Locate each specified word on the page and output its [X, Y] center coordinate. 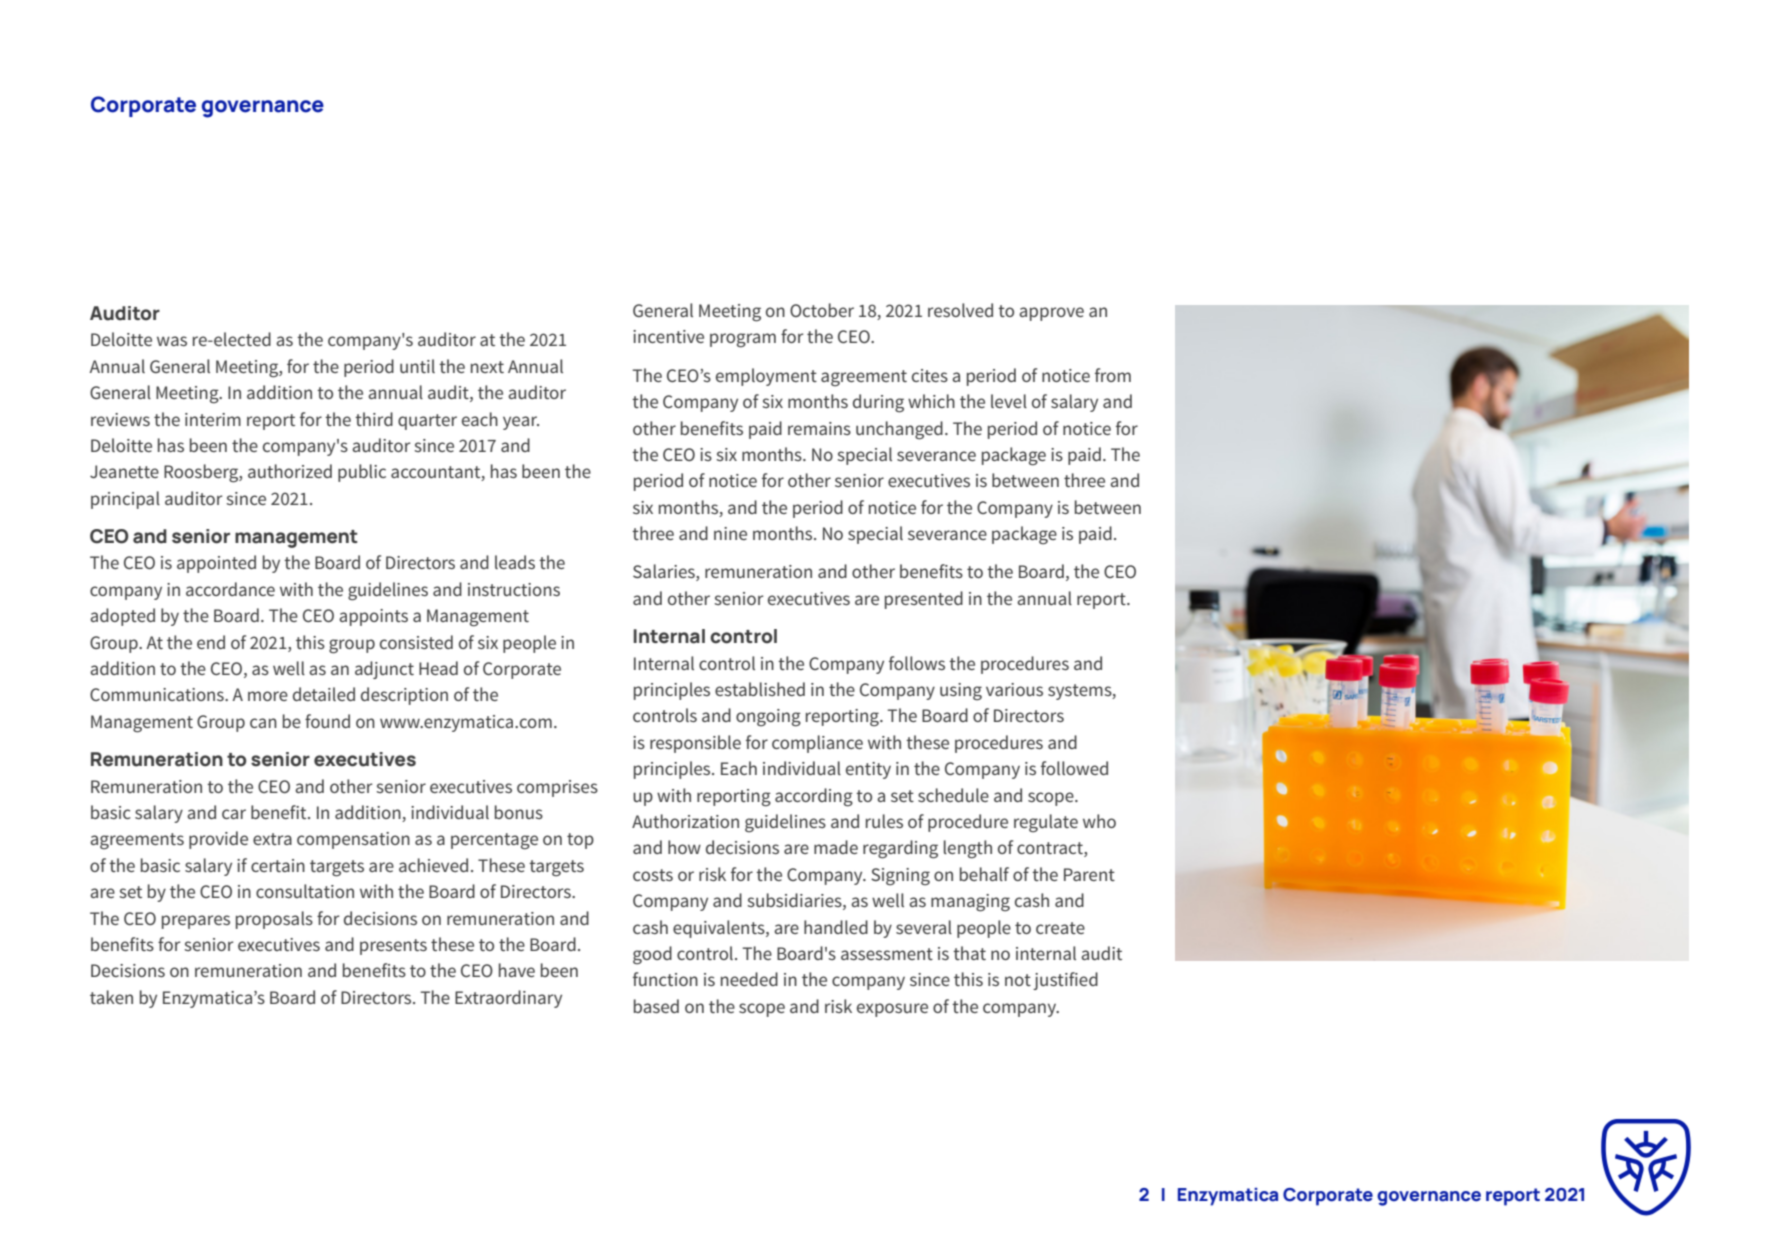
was [172, 341]
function [665, 979]
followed [1074, 768]
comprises [557, 788]
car [234, 814]
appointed [216, 564]
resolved [960, 310]
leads [515, 562]
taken [111, 997]
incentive [668, 336]
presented [924, 600]
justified [1065, 981]
